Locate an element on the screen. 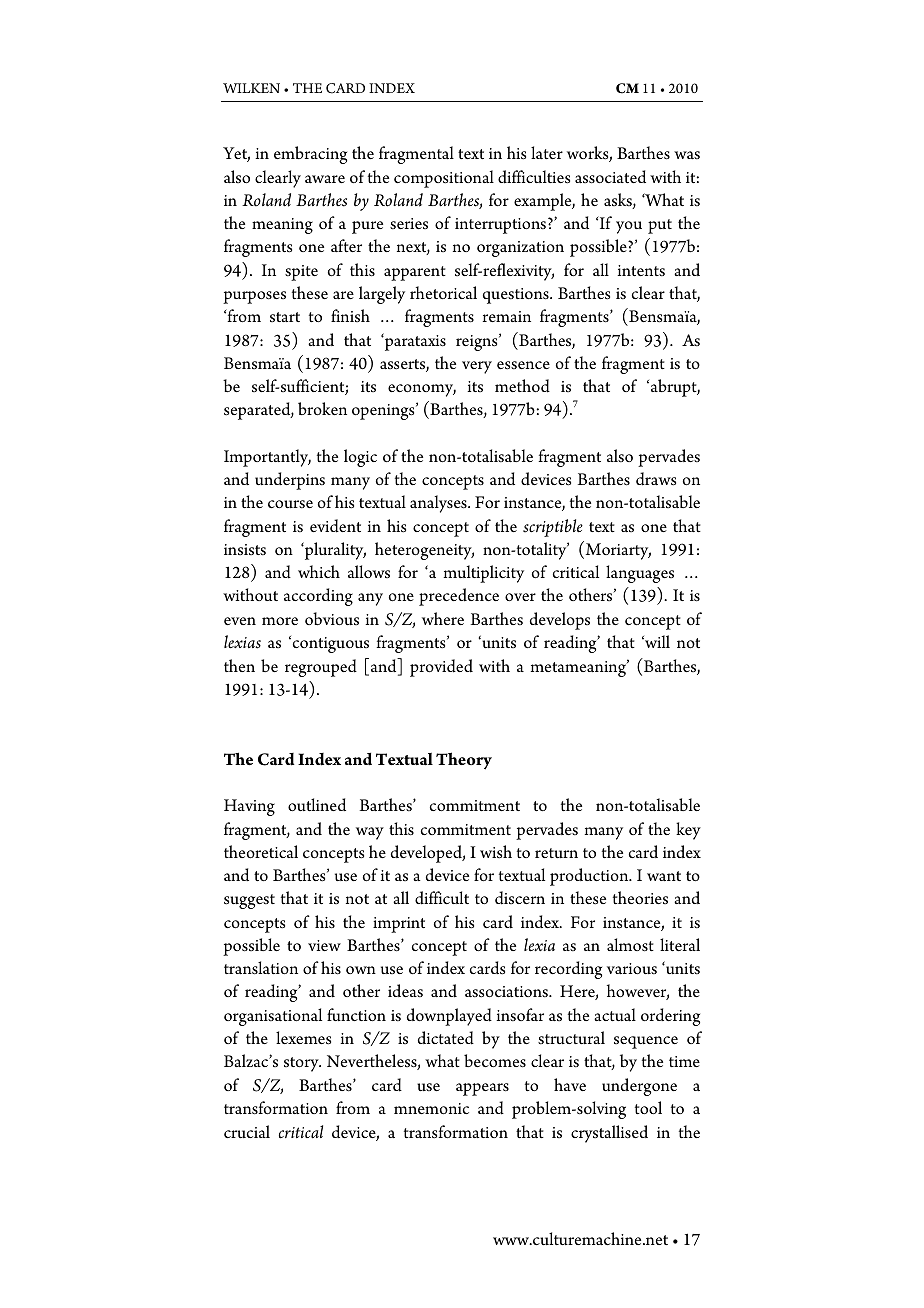  story is located at coordinates (302, 1064).
